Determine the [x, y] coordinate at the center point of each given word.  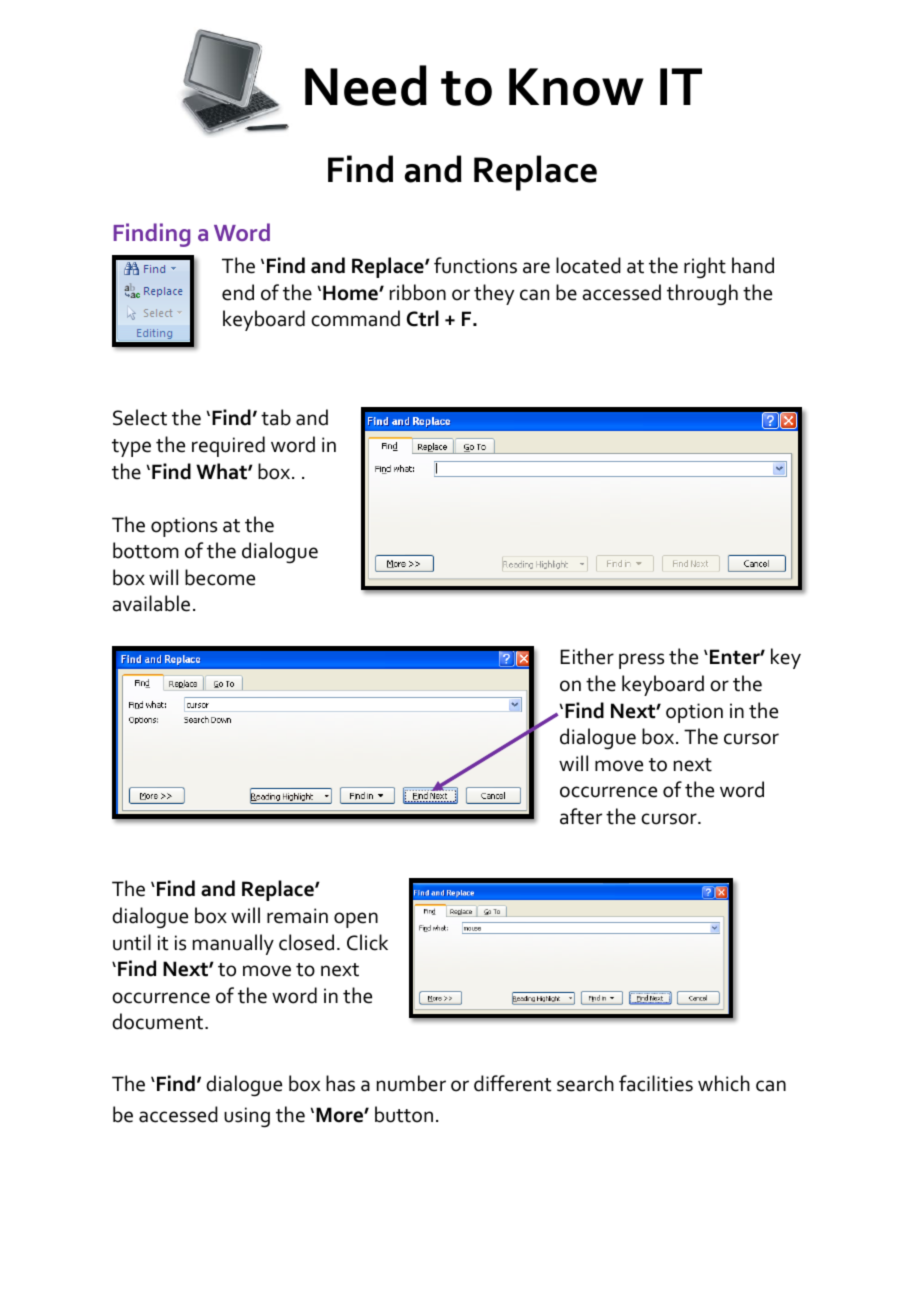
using [247, 1117]
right [705, 268]
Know [576, 87]
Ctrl [423, 318]
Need [366, 85]
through [702, 295]
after [581, 816]
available [151, 603]
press [641, 661]
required [228, 446]
